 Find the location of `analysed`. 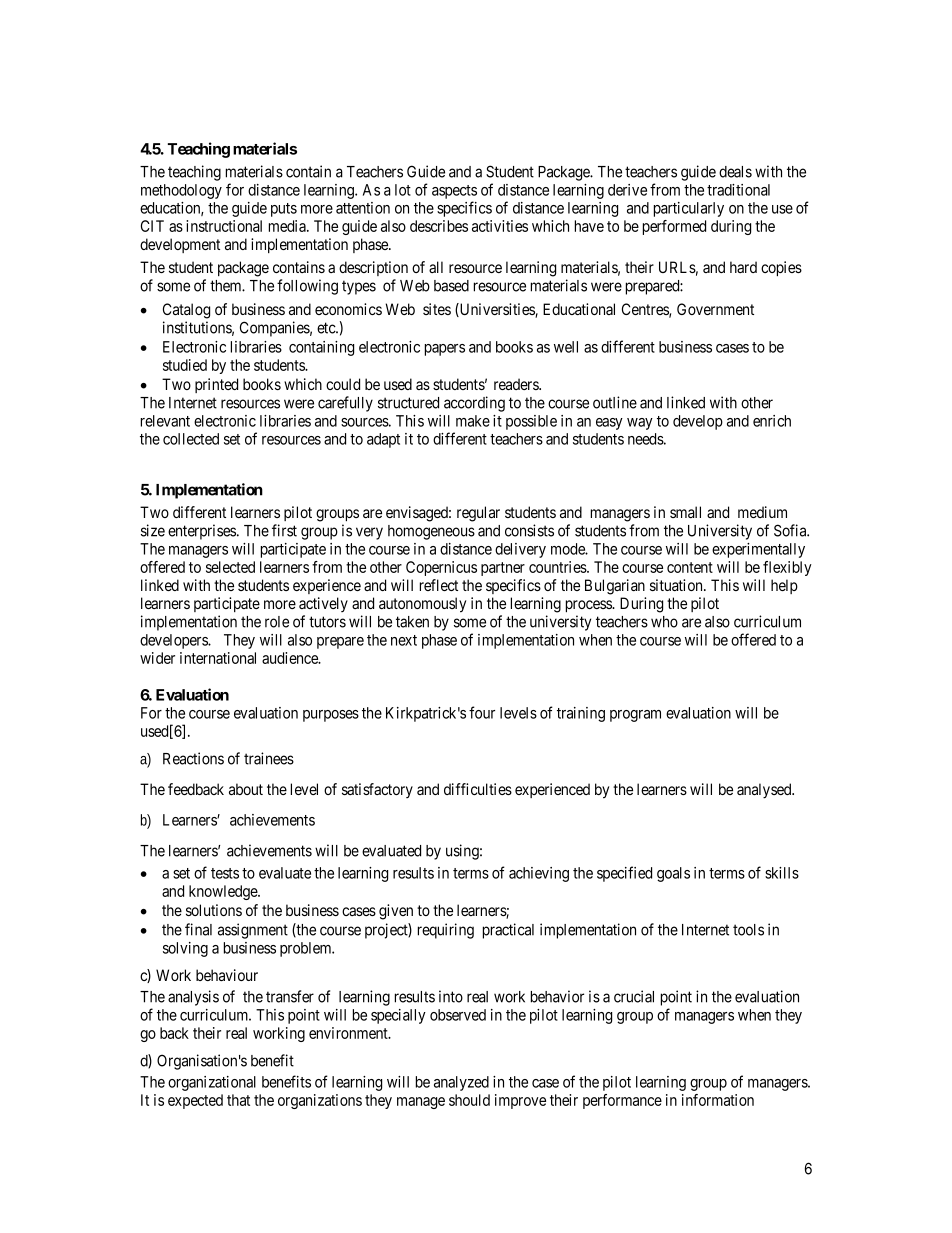

analysed is located at coordinates (765, 791).
